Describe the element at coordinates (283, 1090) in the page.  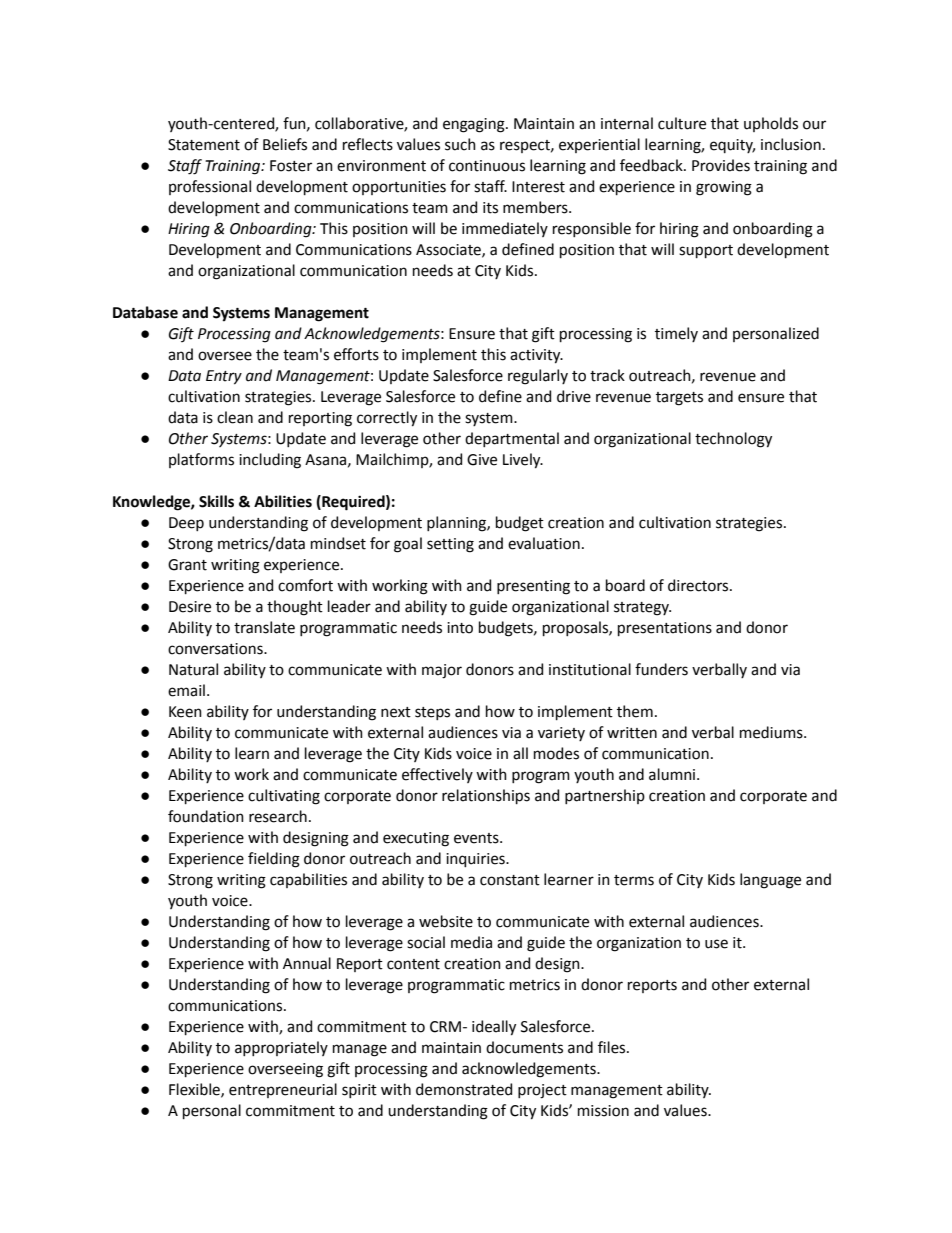
I see `entrepreneurial` at that location.
